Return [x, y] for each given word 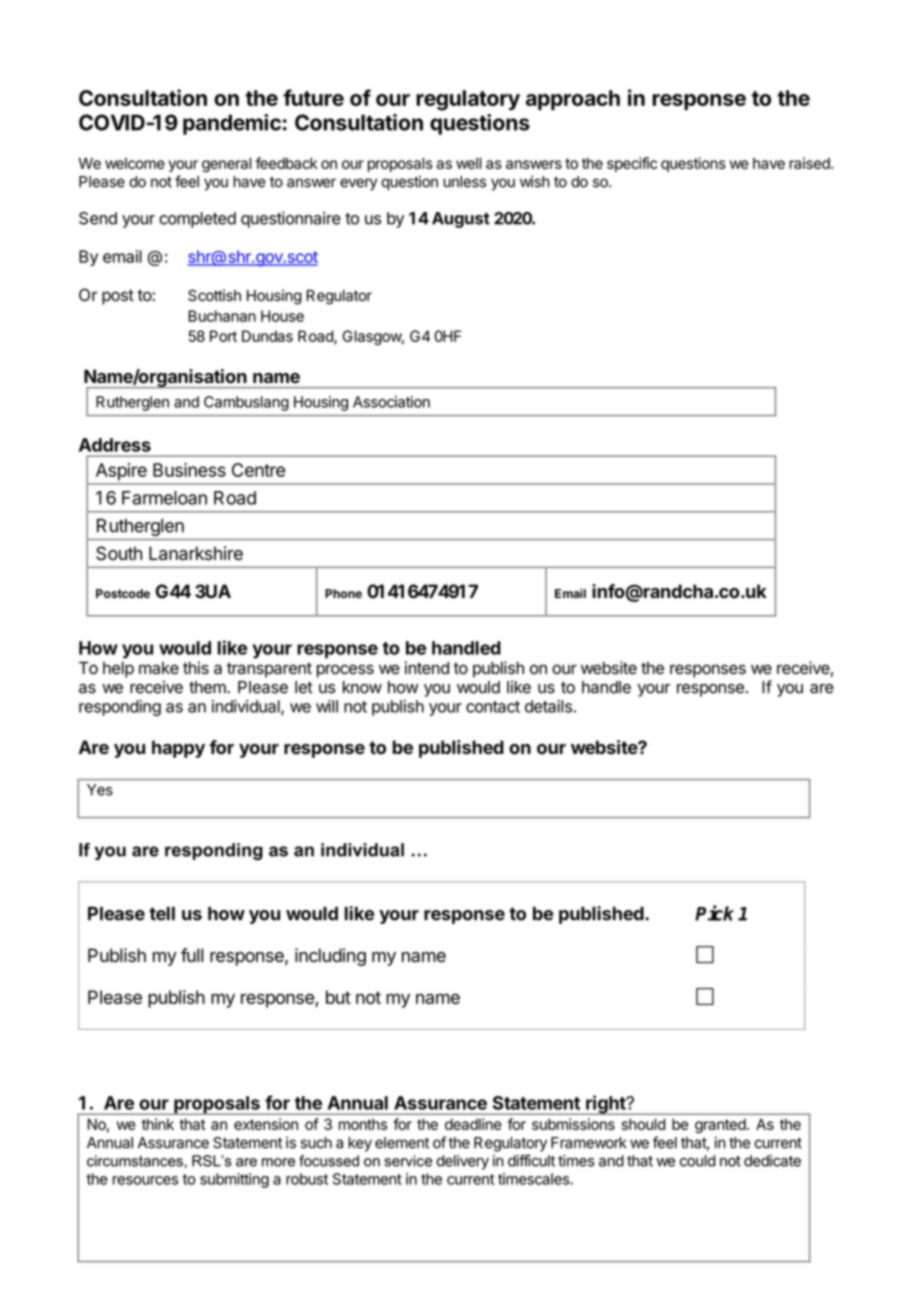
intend [427, 668]
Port [223, 336]
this [196, 667]
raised [810, 163]
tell [162, 914]
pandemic [232, 124]
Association [391, 402]
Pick [714, 913]
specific [632, 164]
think [158, 1124]
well [468, 163]
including [330, 957]
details [548, 706]
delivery [462, 1162]
